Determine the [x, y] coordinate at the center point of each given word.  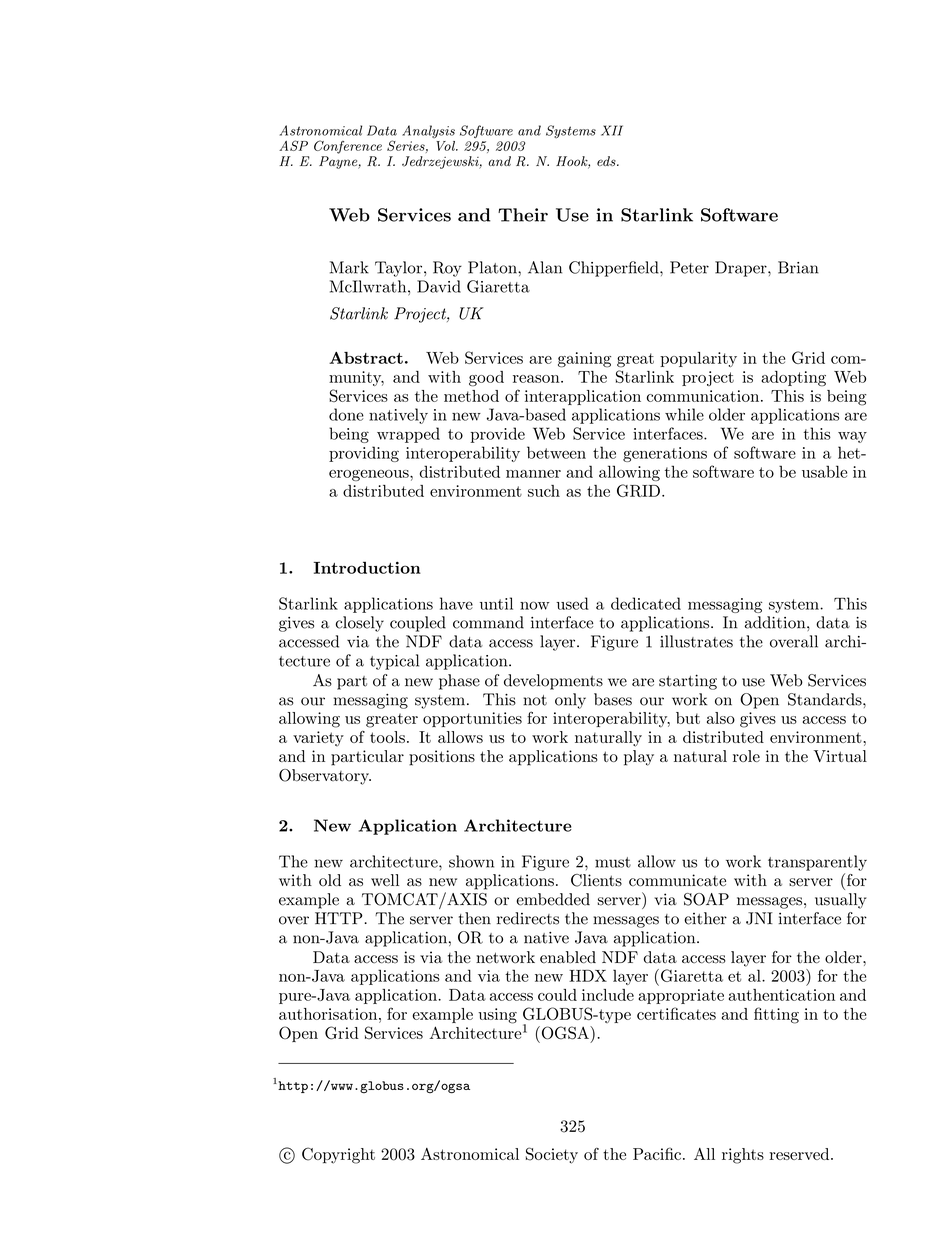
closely [360, 624]
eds [607, 161]
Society [552, 1155]
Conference [348, 147]
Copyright [338, 1155]
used [572, 603]
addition [776, 622]
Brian [798, 267]
